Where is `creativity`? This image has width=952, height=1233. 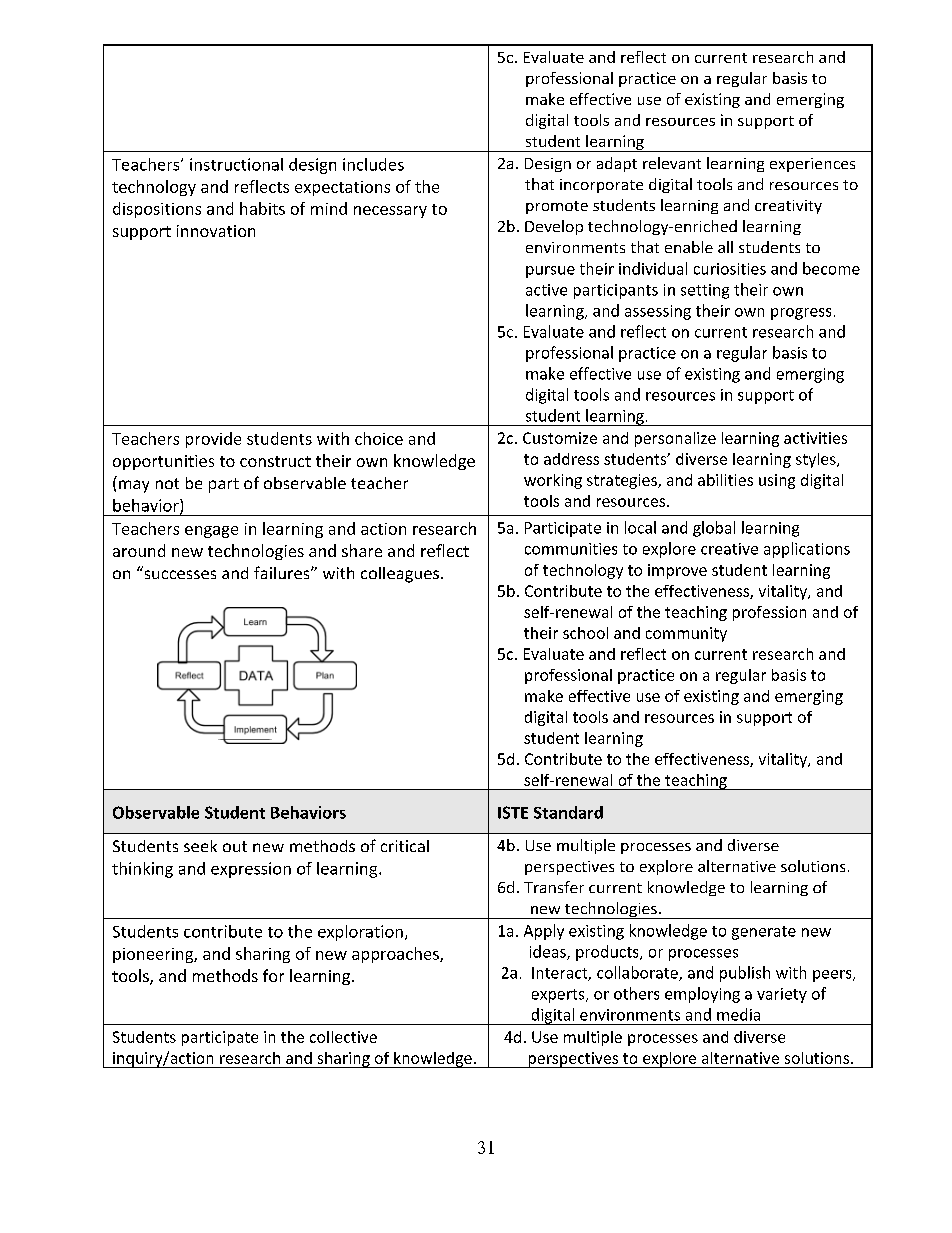 creativity is located at coordinates (788, 207).
